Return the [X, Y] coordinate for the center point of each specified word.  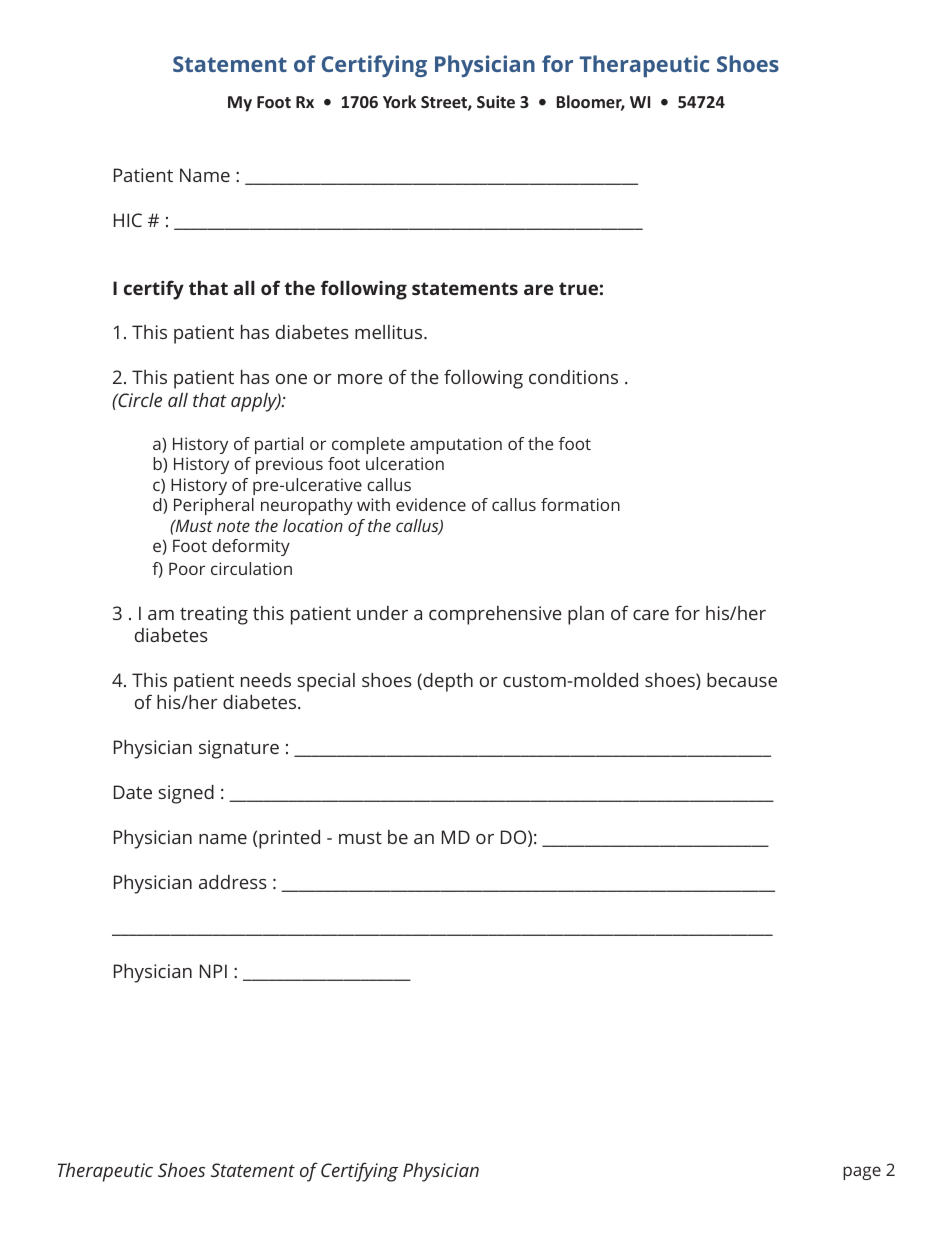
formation [580, 504]
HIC [128, 220]
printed [289, 839]
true [578, 288]
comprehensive [495, 615]
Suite [496, 101]
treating [214, 615]
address [233, 882]
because [742, 680]
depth [447, 682]
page [862, 1173]
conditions [573, 377]
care [651, 615]
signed [186, 794]
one [291, 379]
